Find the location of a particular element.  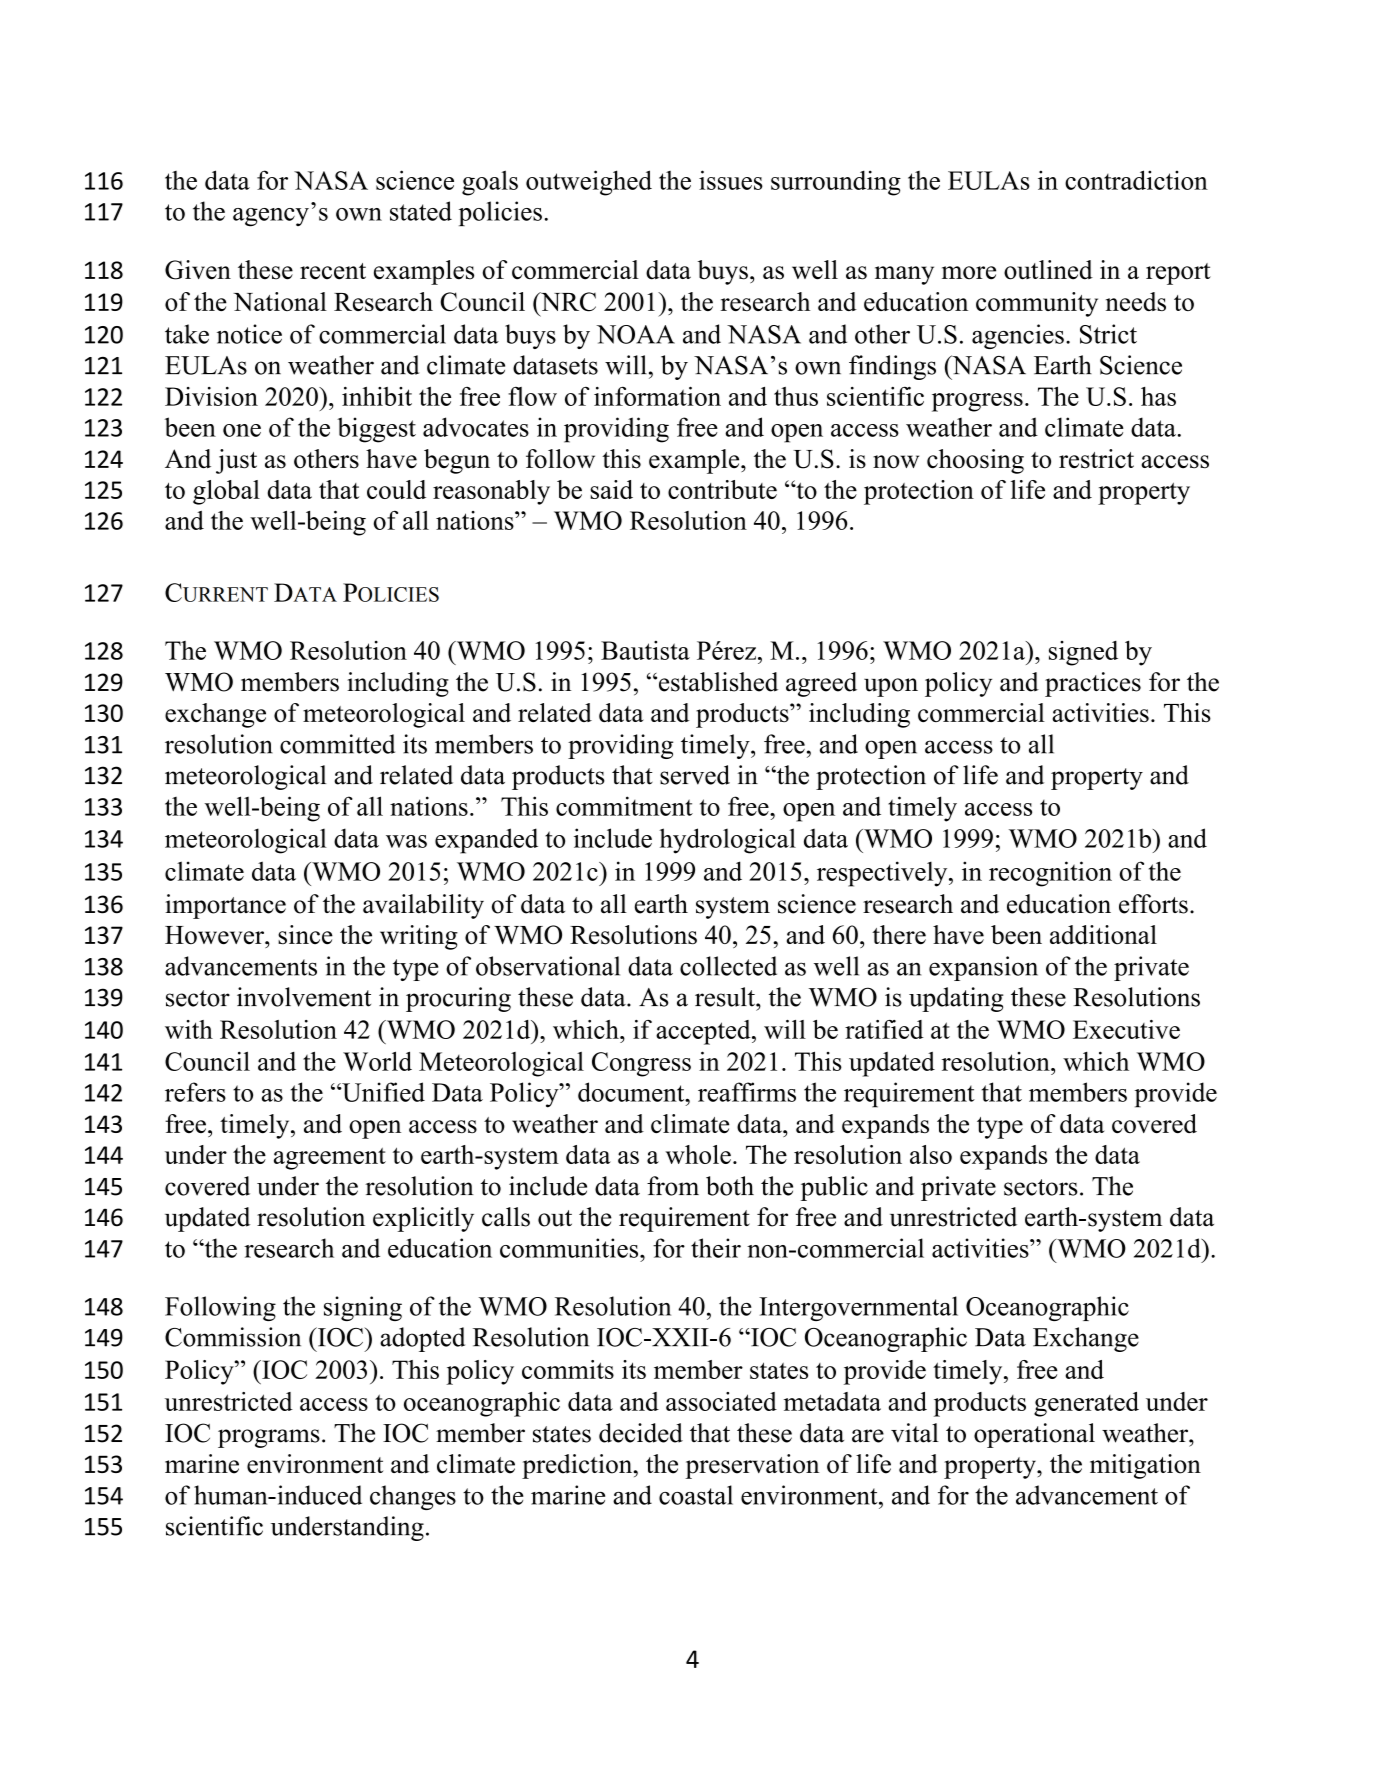

programs is located at coordinates (269, 1438).
